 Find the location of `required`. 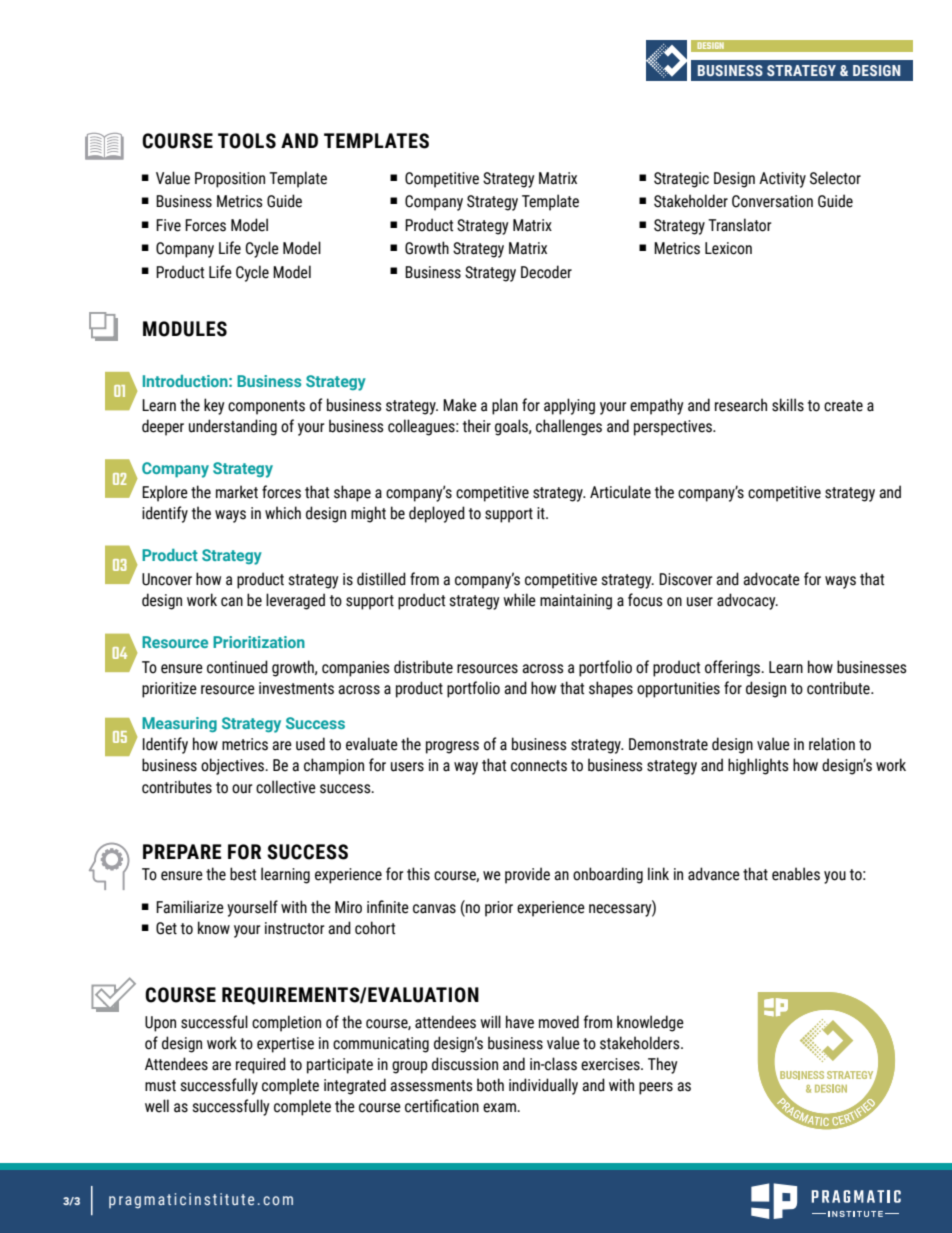

required is located at coordinates (261, 1065).
